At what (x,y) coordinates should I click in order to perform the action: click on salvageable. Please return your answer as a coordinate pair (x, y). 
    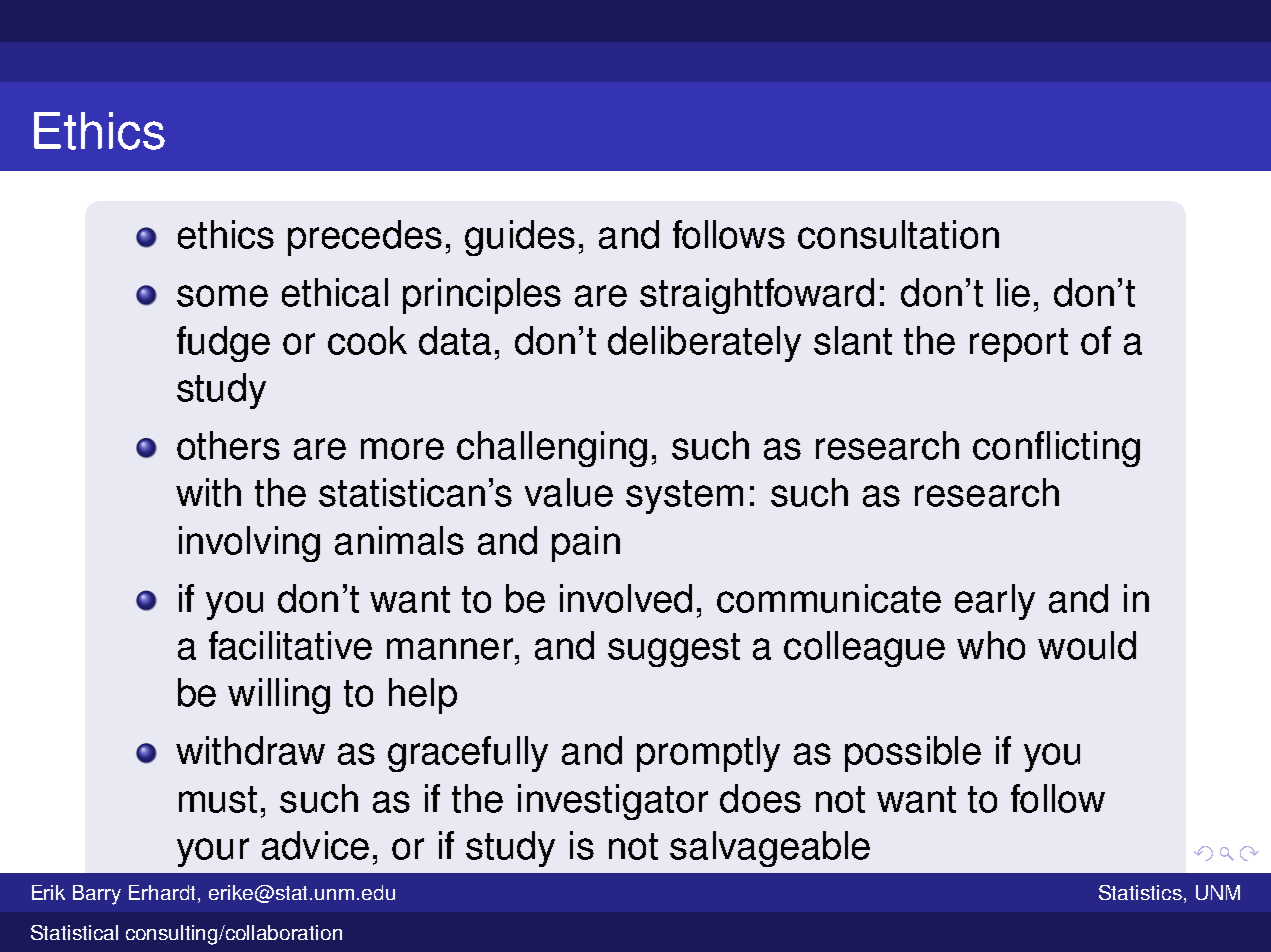
    Looking at the image, I should click on (770, 849).
